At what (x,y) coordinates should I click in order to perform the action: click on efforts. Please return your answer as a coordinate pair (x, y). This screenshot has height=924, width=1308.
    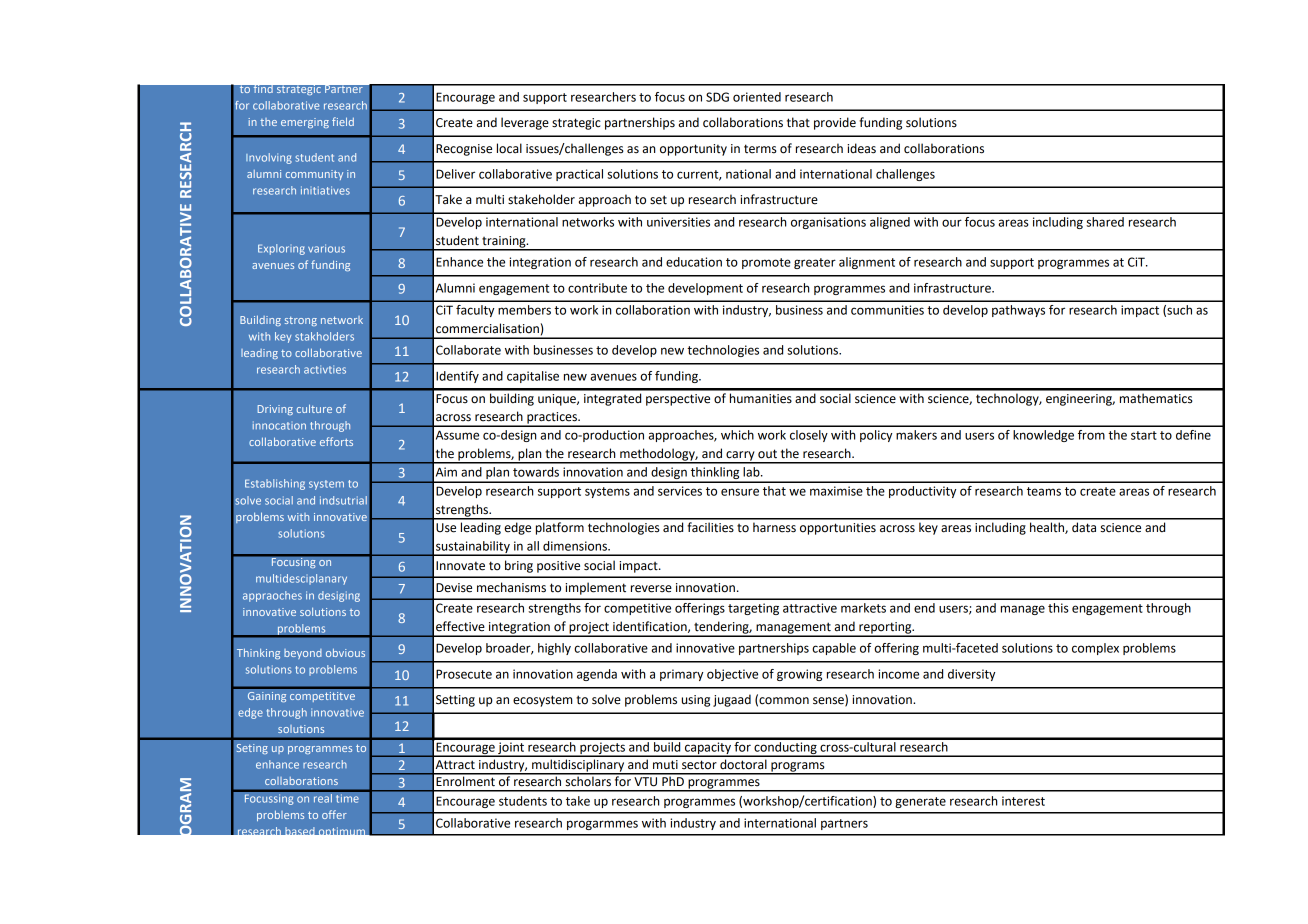
    Looking at the image, I should click on (336, 441).
